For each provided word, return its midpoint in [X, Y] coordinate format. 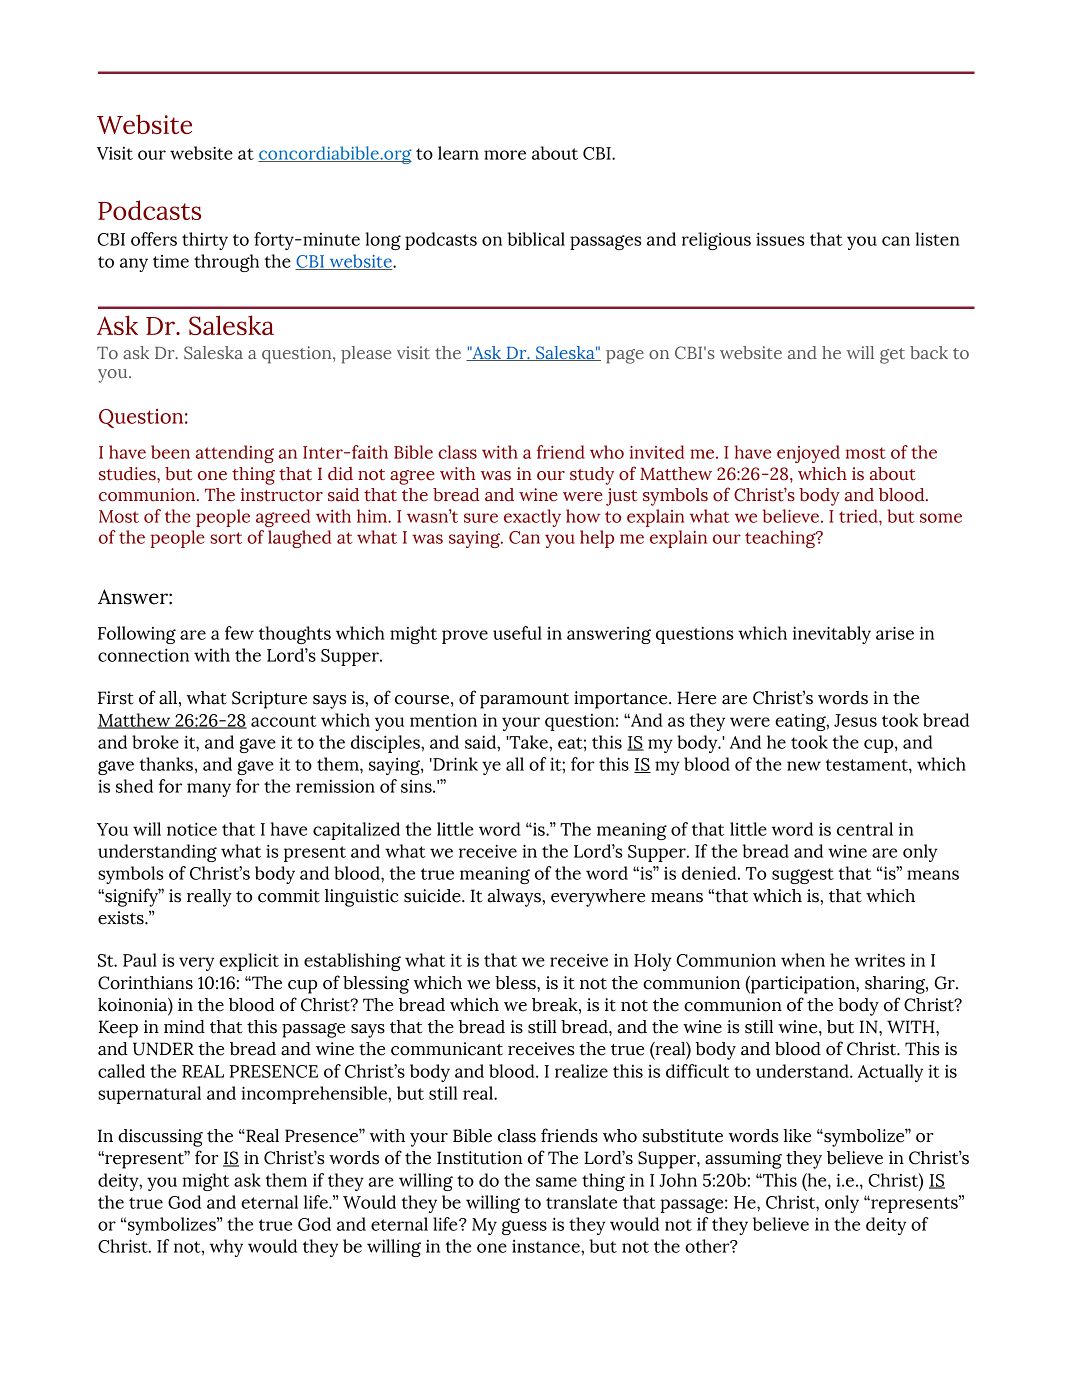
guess [524, 1227]
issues [780, 239]
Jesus [855, 720]
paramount [524, 701]
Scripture [269, 700]
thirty [205, 241]
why [226, 1248]
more [505, 155]
